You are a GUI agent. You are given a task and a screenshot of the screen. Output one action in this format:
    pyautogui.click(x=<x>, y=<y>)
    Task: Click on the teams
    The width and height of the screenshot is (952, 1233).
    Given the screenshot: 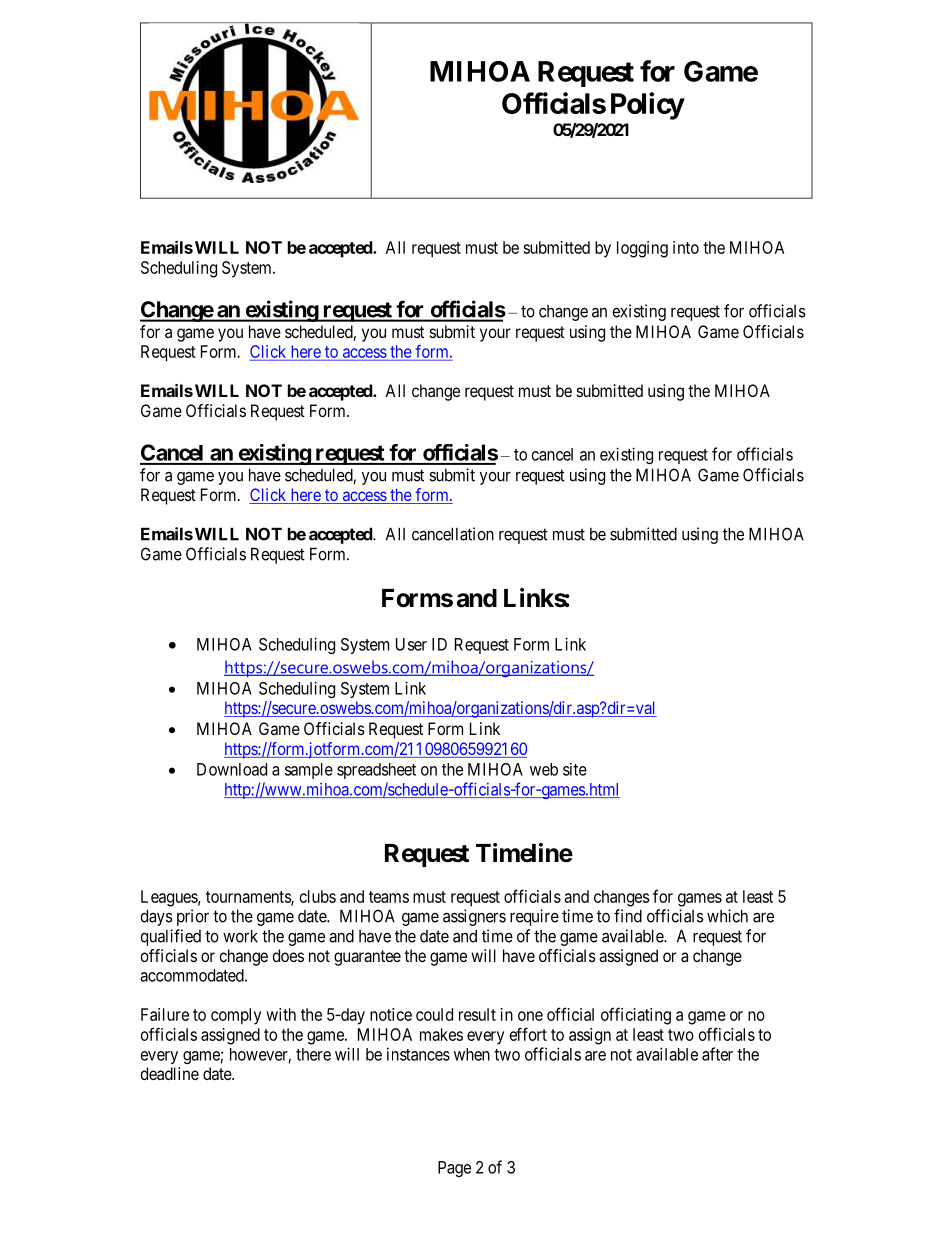 What is the action you would take?
    pyautogui.click(x=389, y=897)
